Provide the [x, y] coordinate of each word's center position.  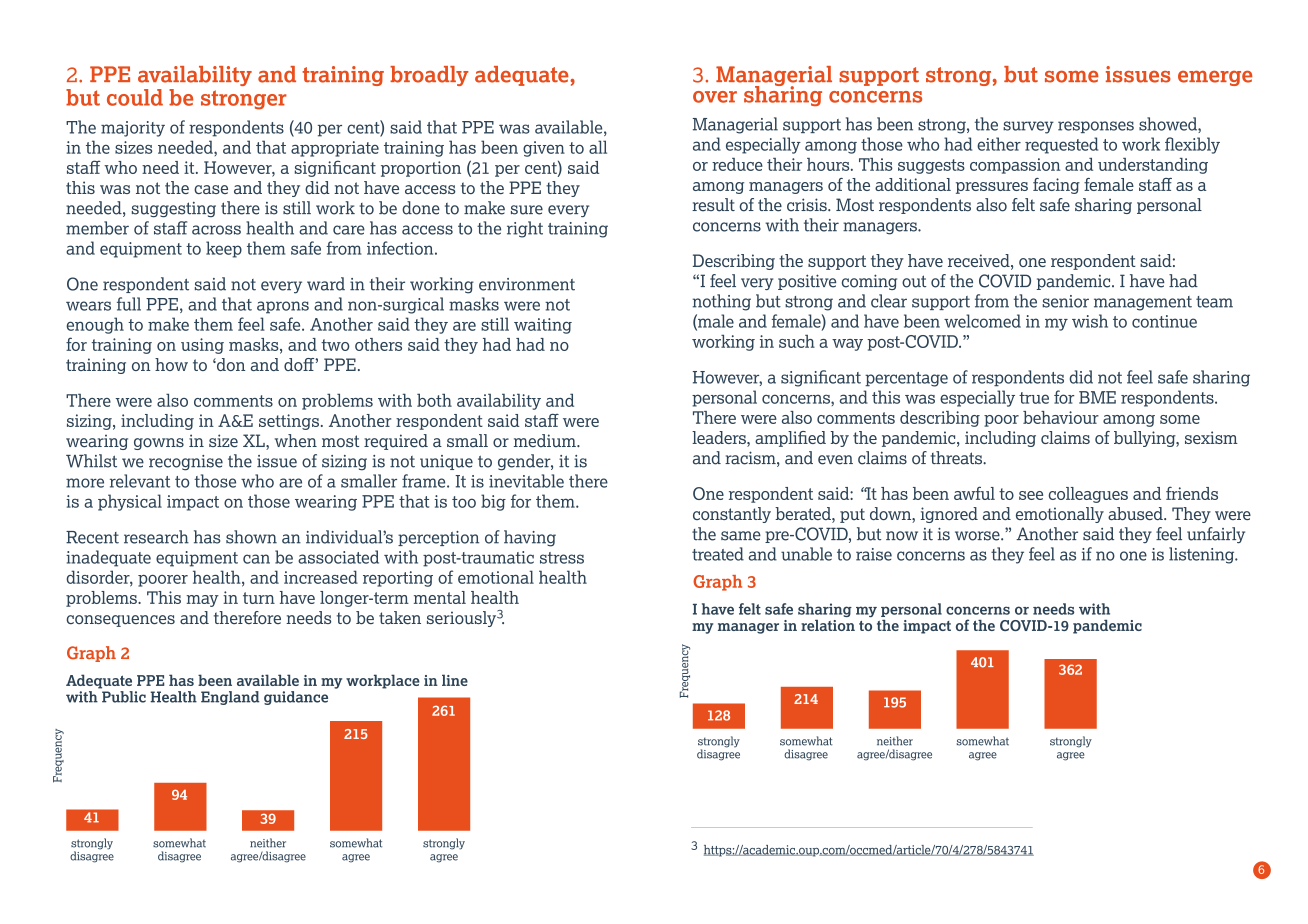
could [135, 97]
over [715, 97]
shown [251, 537]
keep [224, 249]
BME [1097, 397]
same [741, 536]
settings [289, 422]
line [455, 680]
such [797, 341]
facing [1056, 186]
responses [1096, 127]
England [230, 698]
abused [1136, 513]
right [525, 229]
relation [828, 625]
